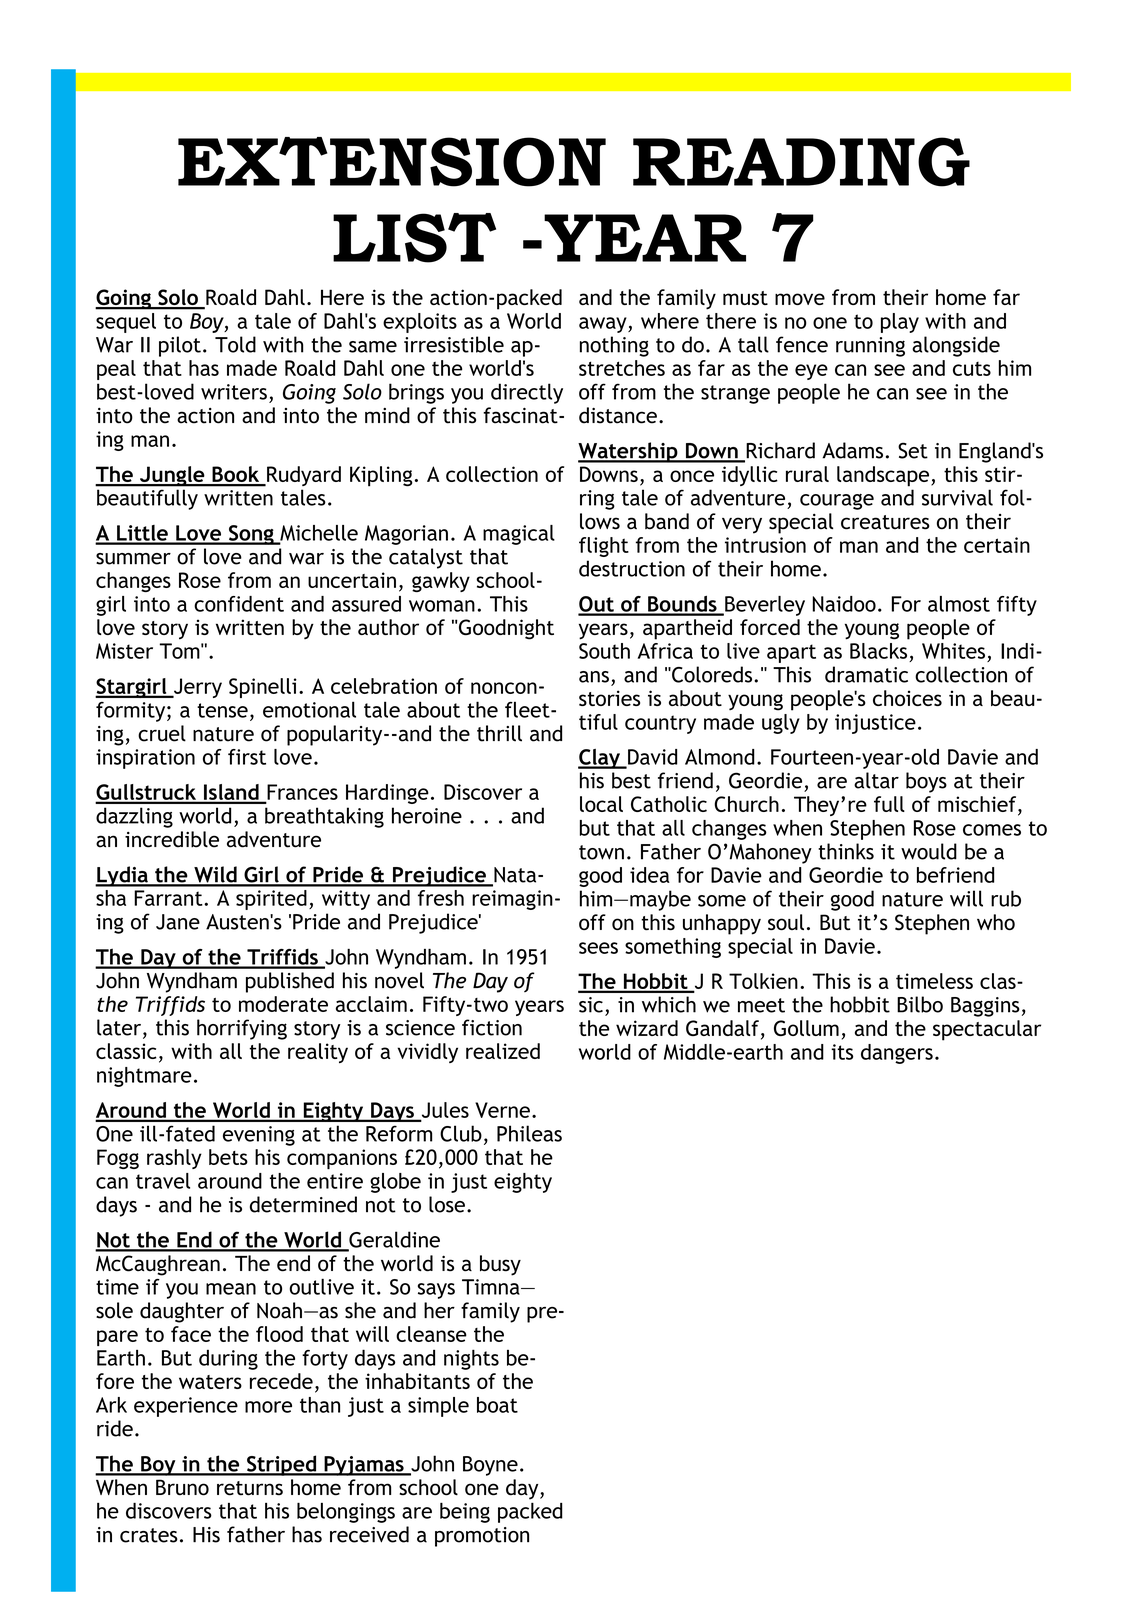 The image size is (1140, 1612). Describe the element at coordinates (801, 162) in the screenshot. I see `READING` at that location.
